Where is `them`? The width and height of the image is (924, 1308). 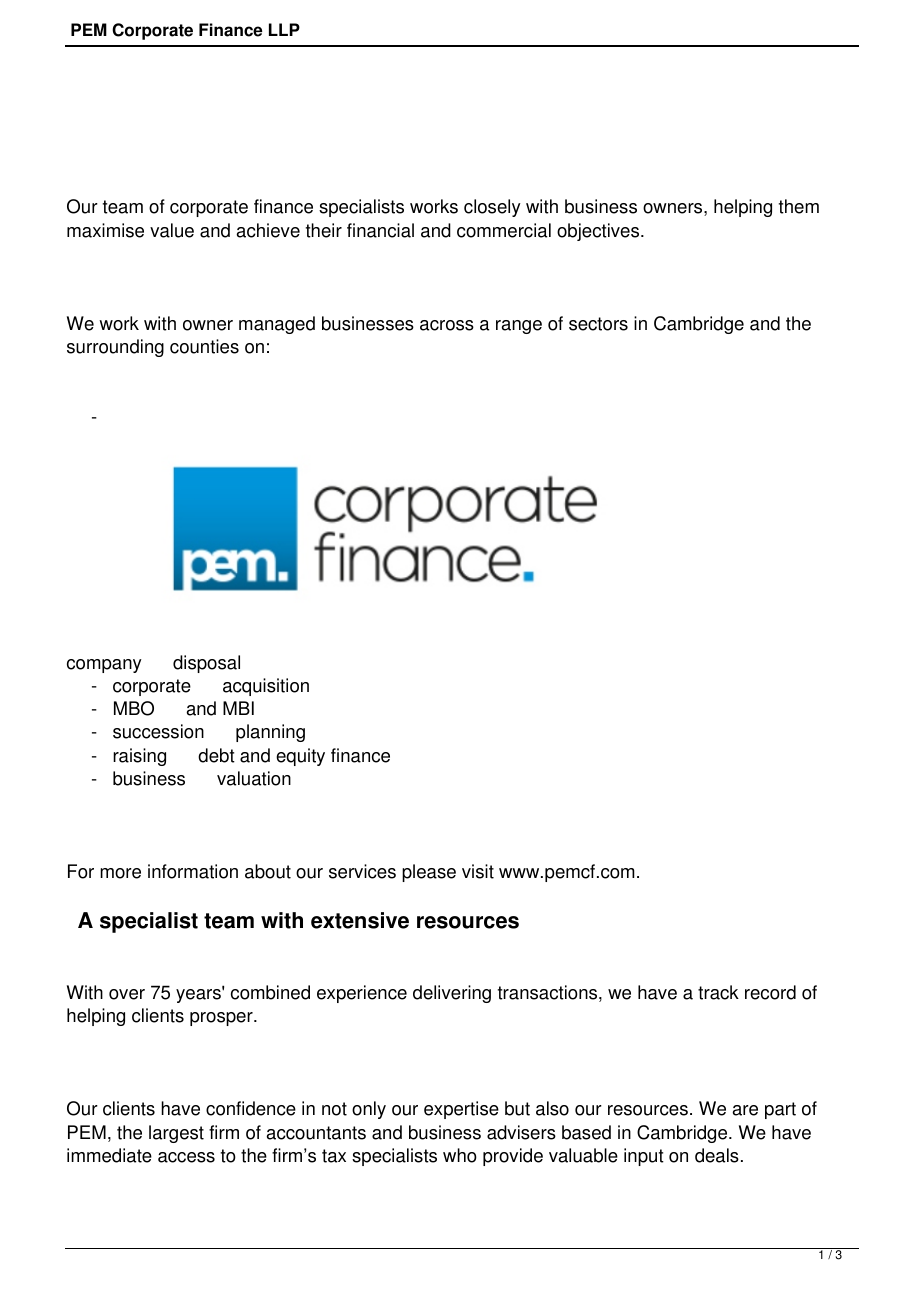
them is located at coordinates (799, 206).
